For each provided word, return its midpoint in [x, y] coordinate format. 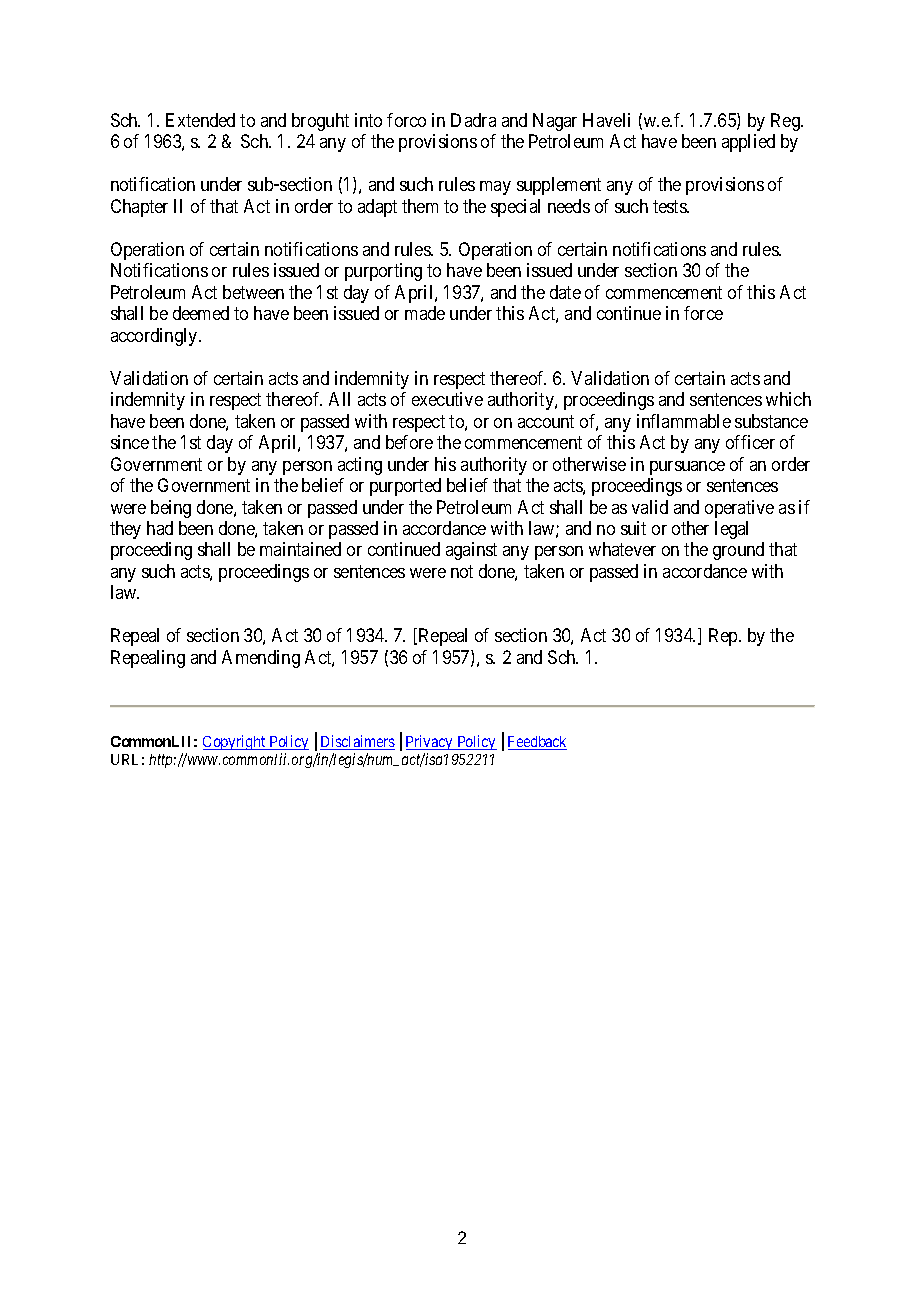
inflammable [684, 421]
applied [748, 143]
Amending [261, 659]
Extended [200, 120]
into [368, 120]
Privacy [430, 744]
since [130, 442]
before [409, 442]
